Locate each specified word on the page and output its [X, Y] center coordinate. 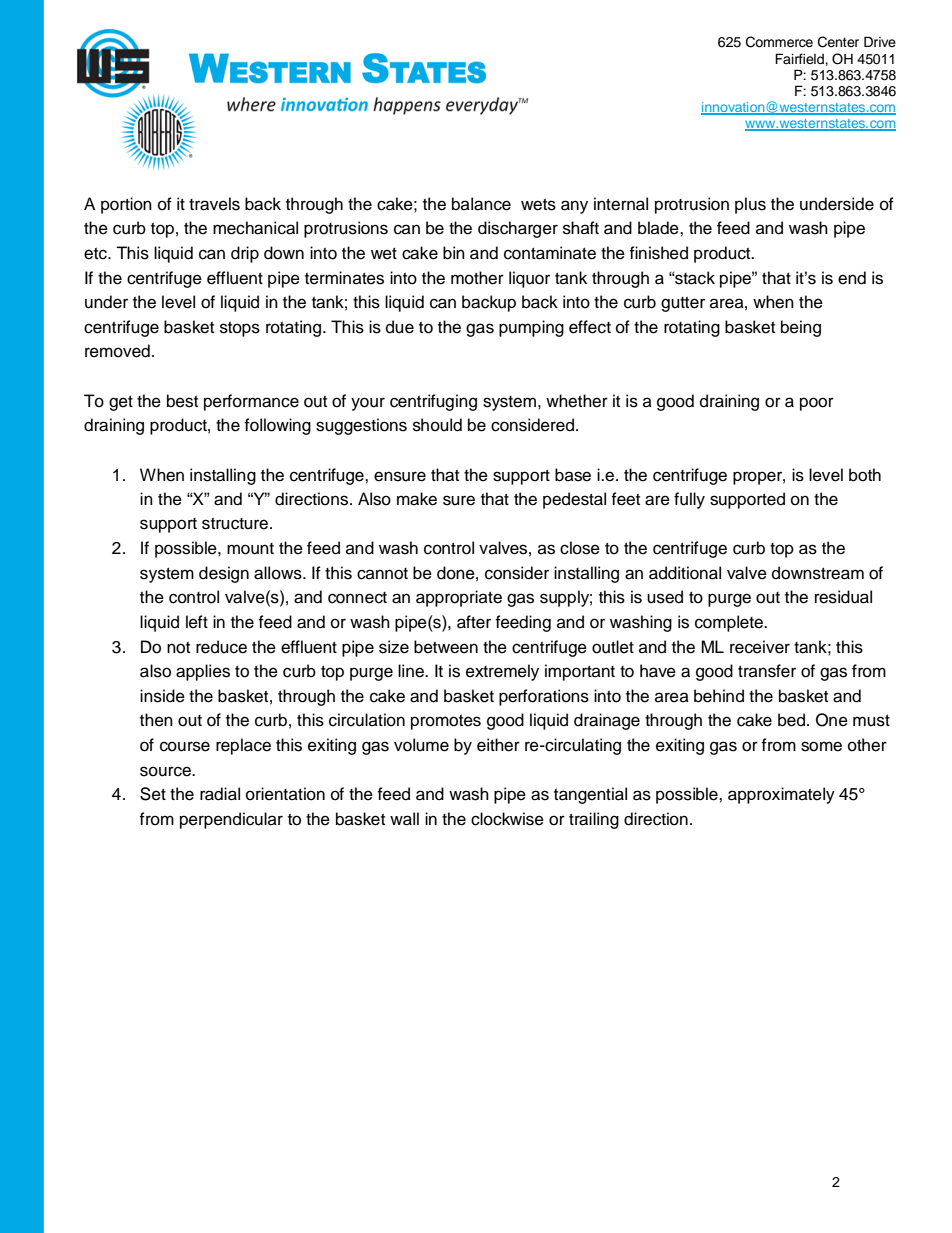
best [182, 401]
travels [214, 204]
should [437, 425]
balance [481, 204]
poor [817, 404]
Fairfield [800, 59]
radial [220, 794]
